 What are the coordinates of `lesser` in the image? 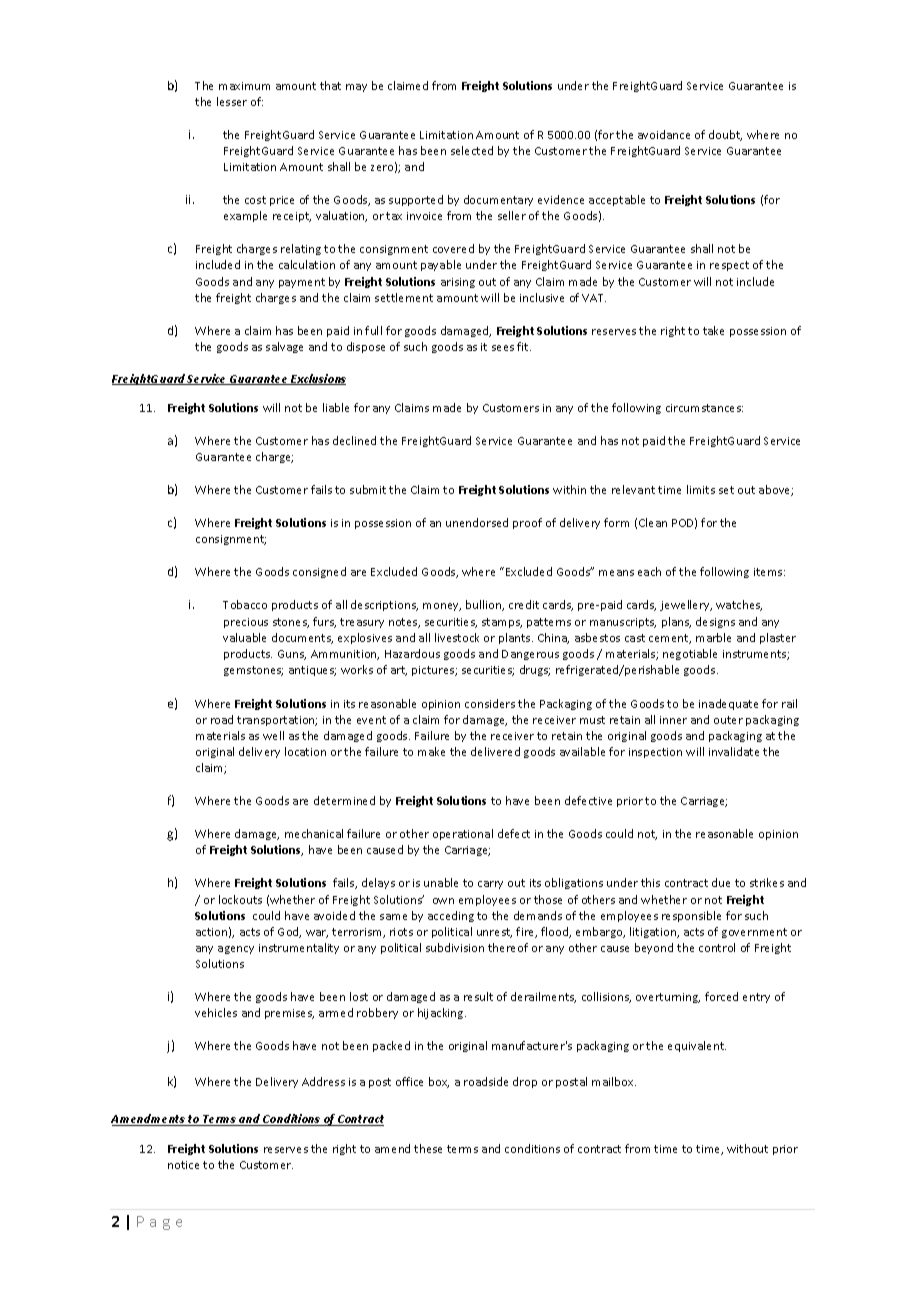 It's located at (232, 101).
